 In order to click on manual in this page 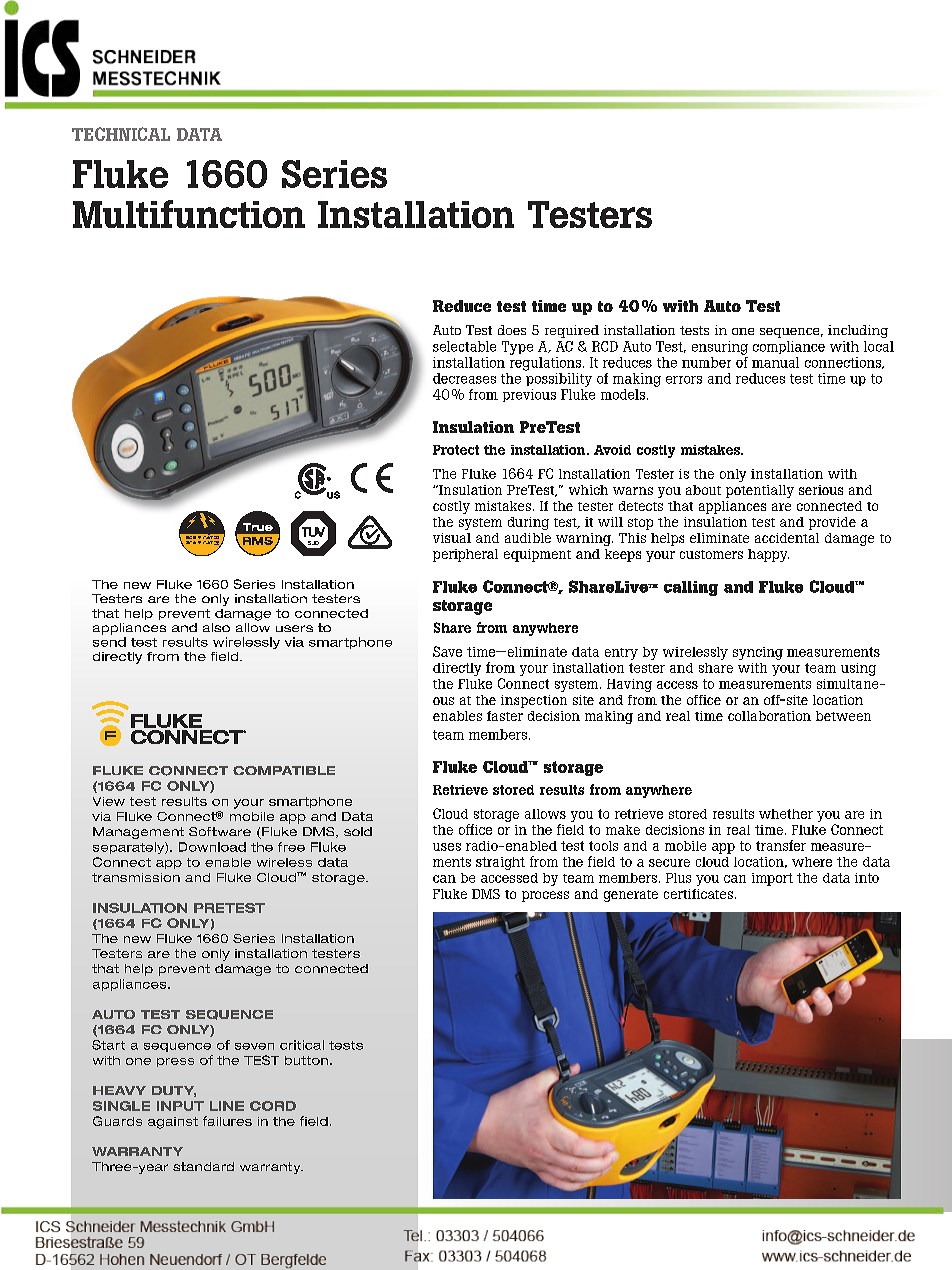, I will do `click(775, 362)`.
